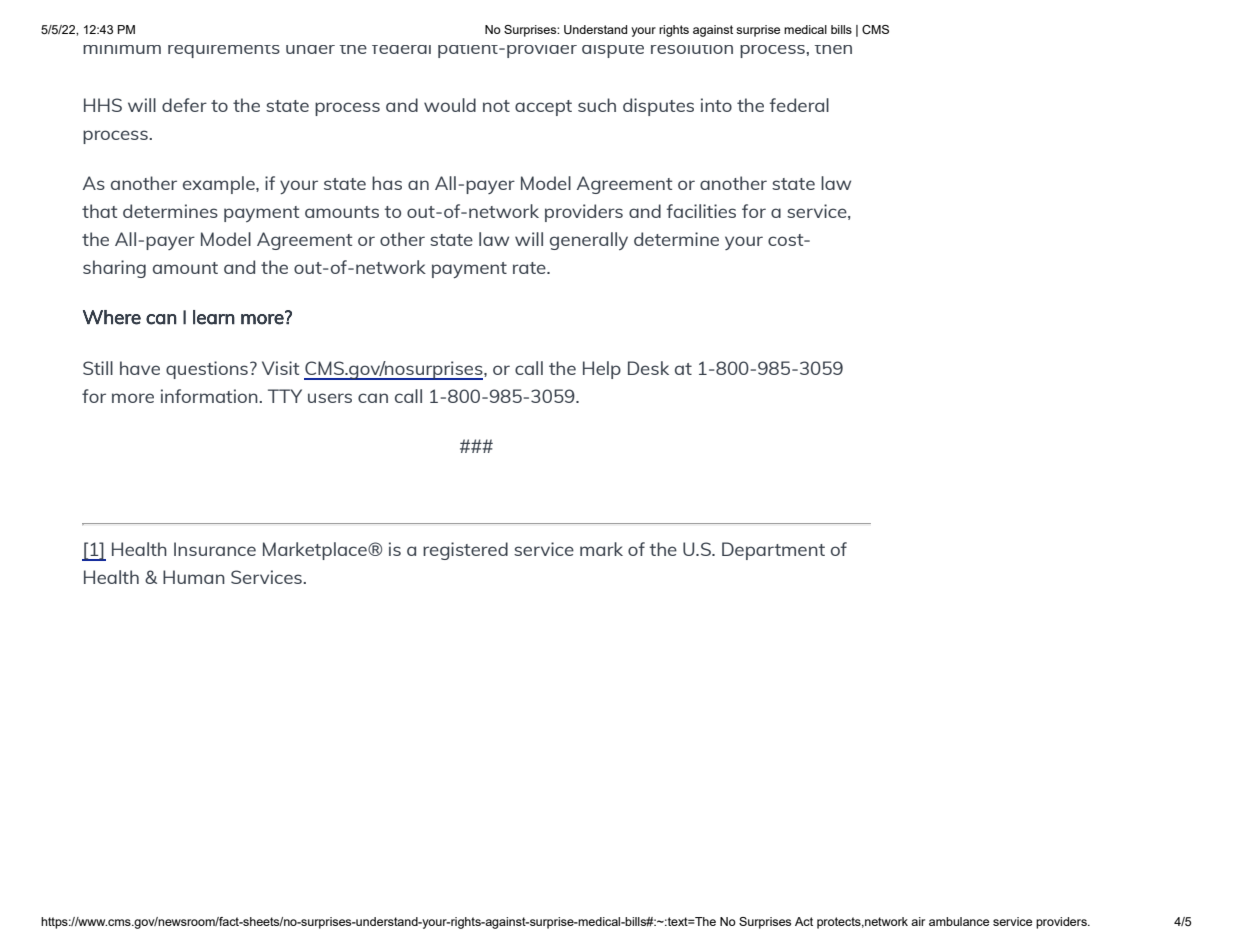 Image resolution: width=1233 pixels, height=952 pixels. What do you see at coordinates (530, 268) in the page?
I see `rate` at bounding box center [530, 268].
